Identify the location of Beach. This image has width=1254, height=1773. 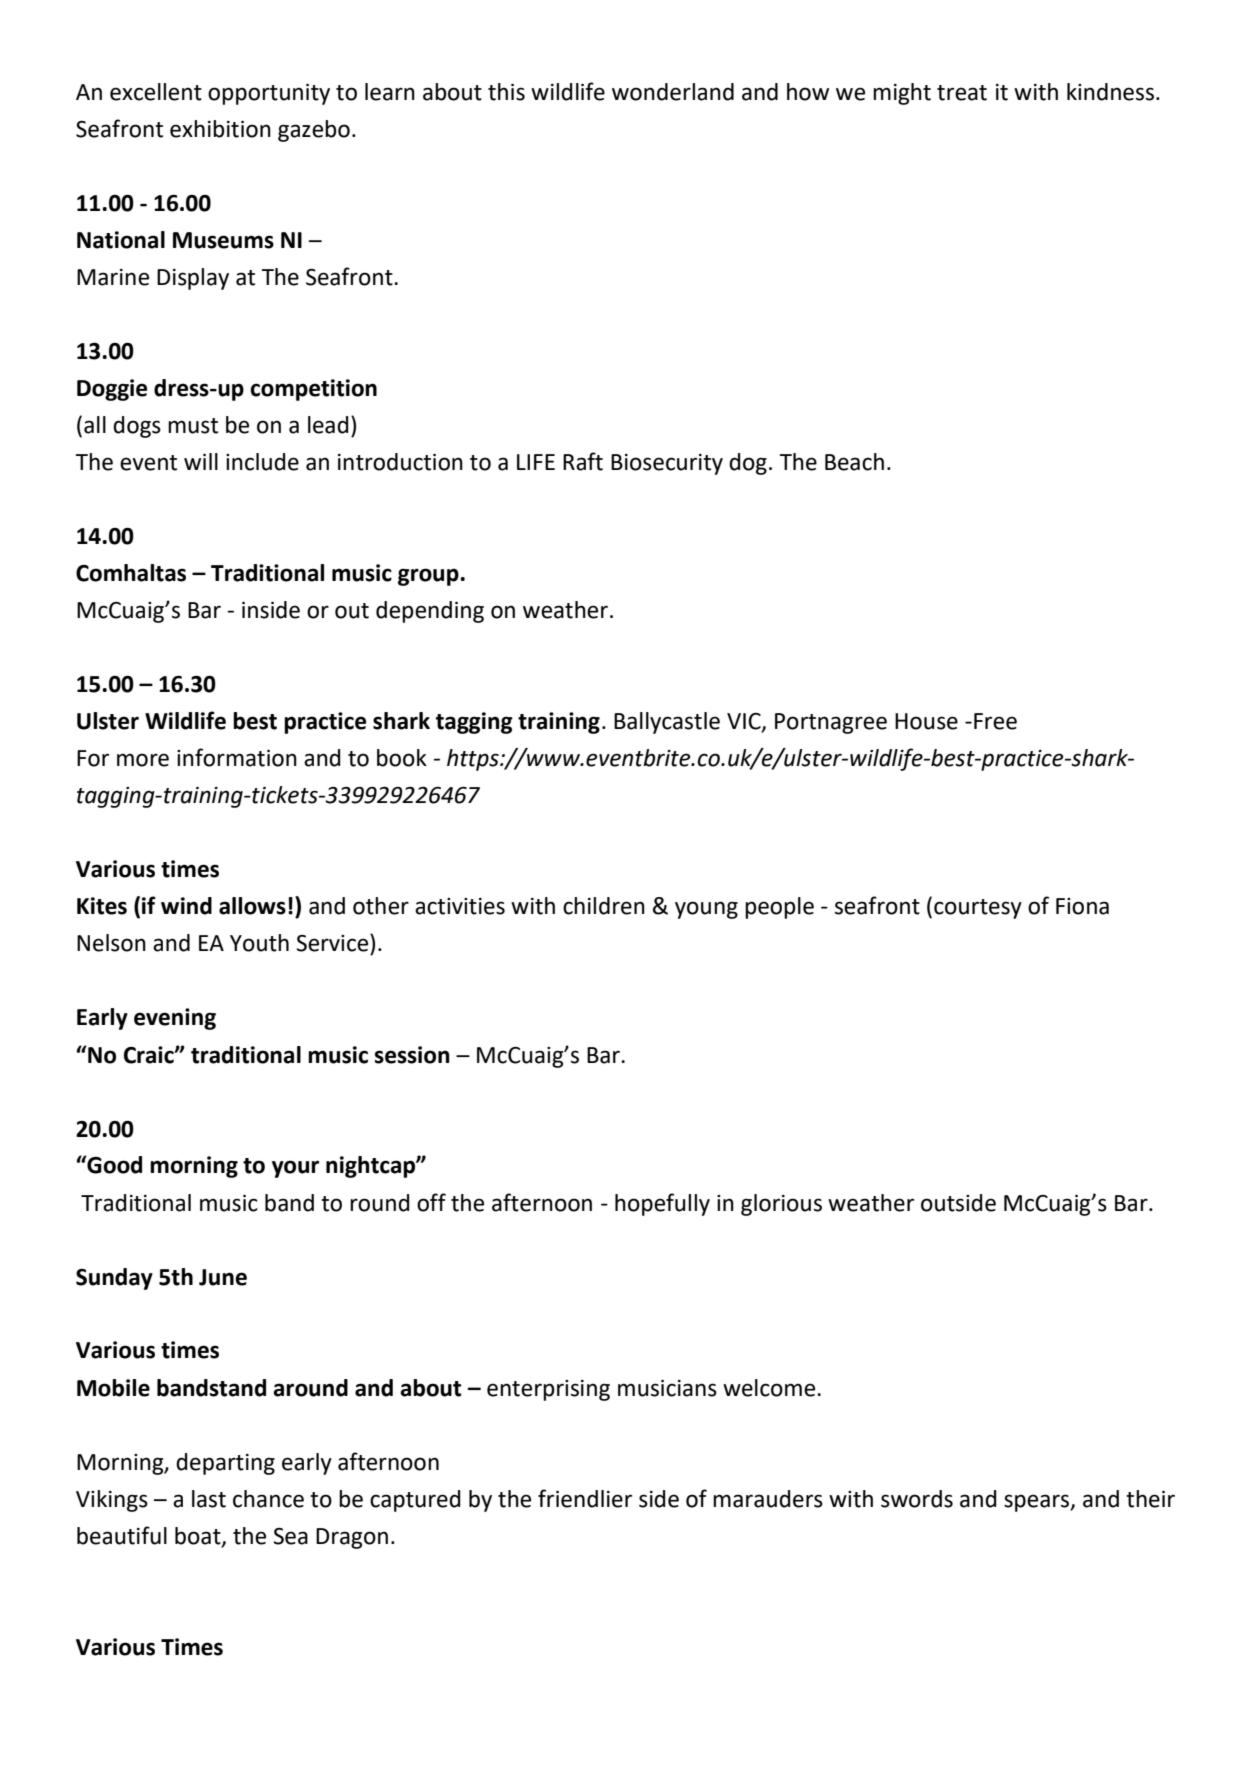
(854, 462).
